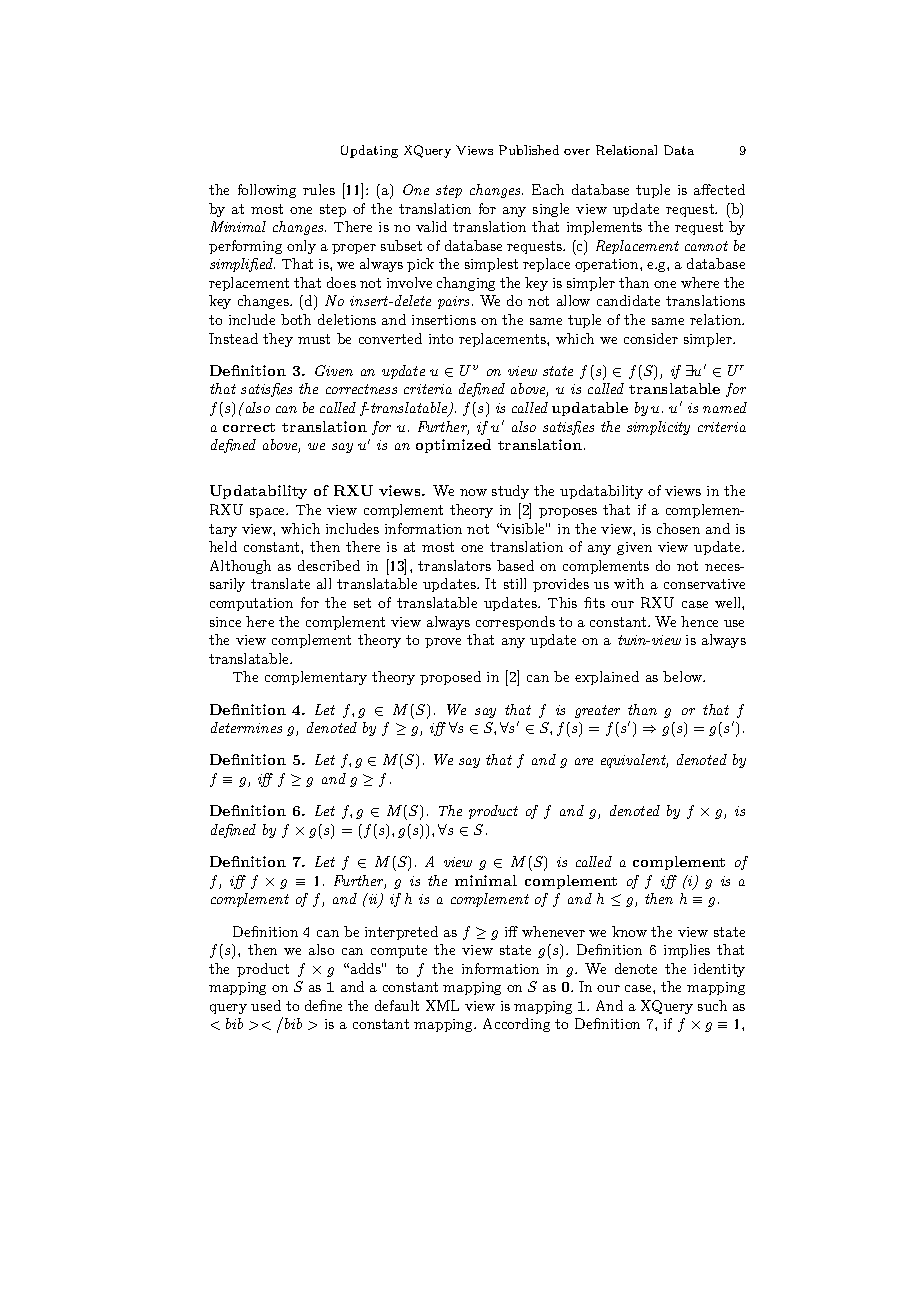  I want to click on proposed, so click(450, 678).
